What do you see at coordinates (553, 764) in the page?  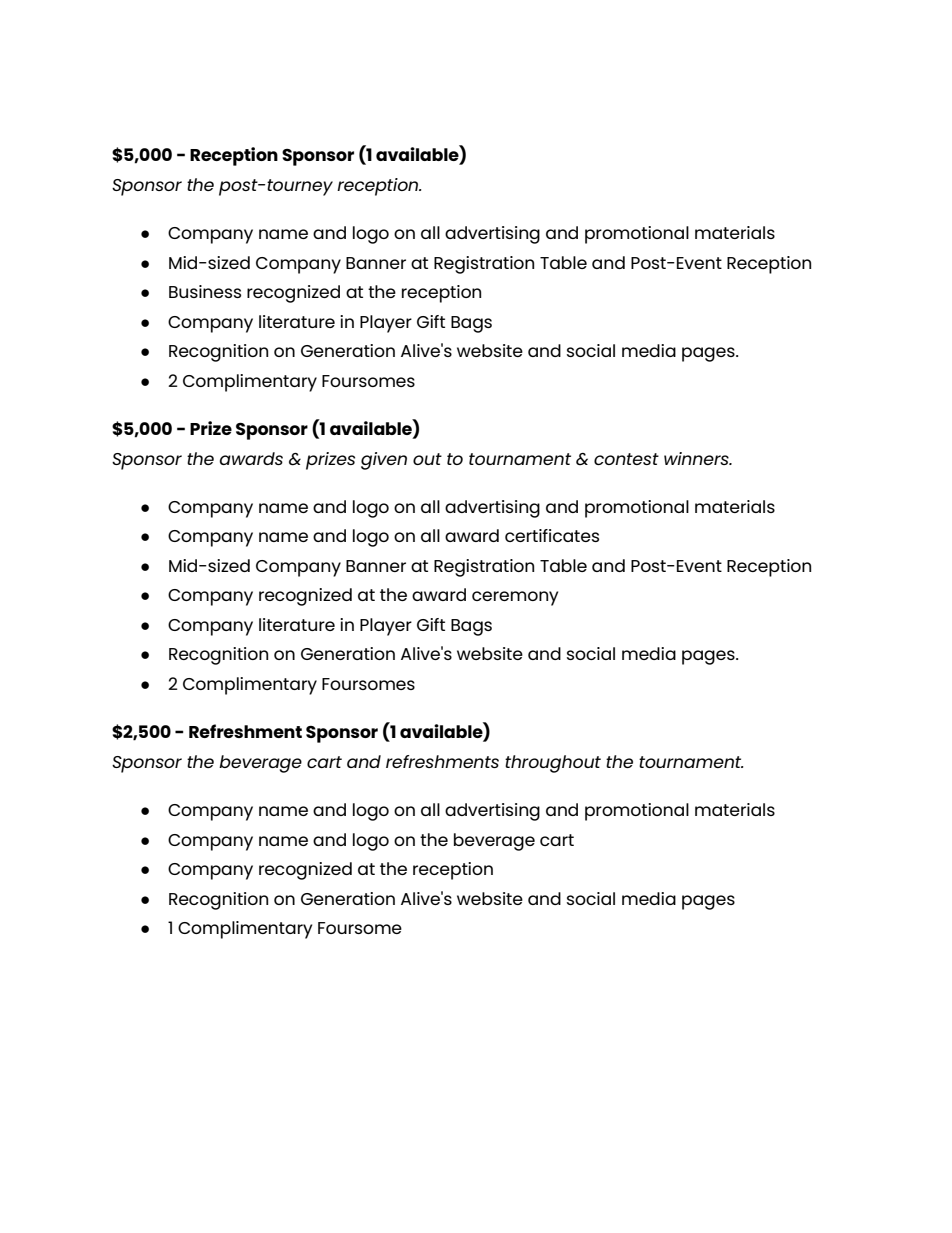 I see `throughout` at bounding box center [553, 764].
